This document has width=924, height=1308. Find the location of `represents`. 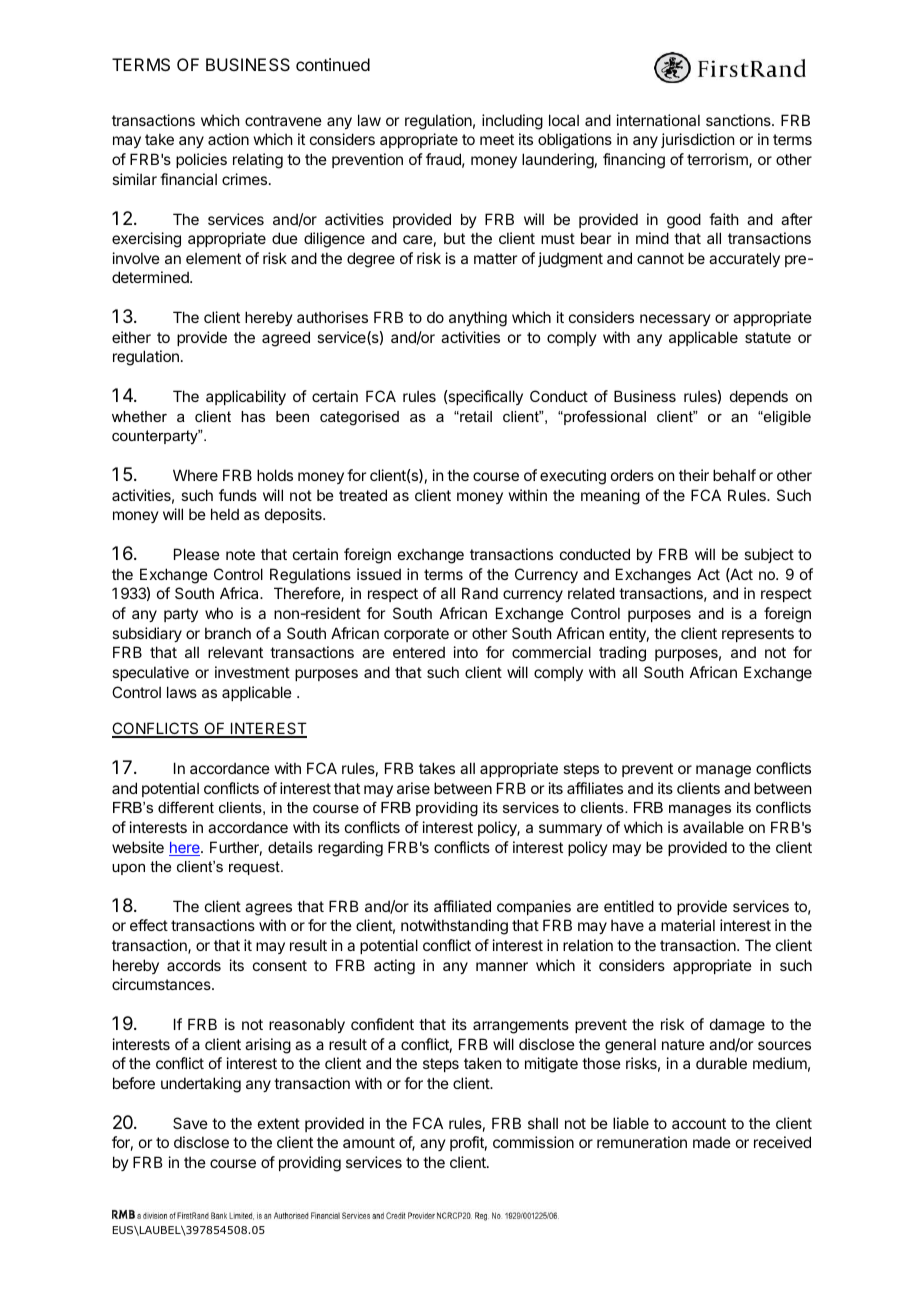

represents is located at coordinates (758, 635).
